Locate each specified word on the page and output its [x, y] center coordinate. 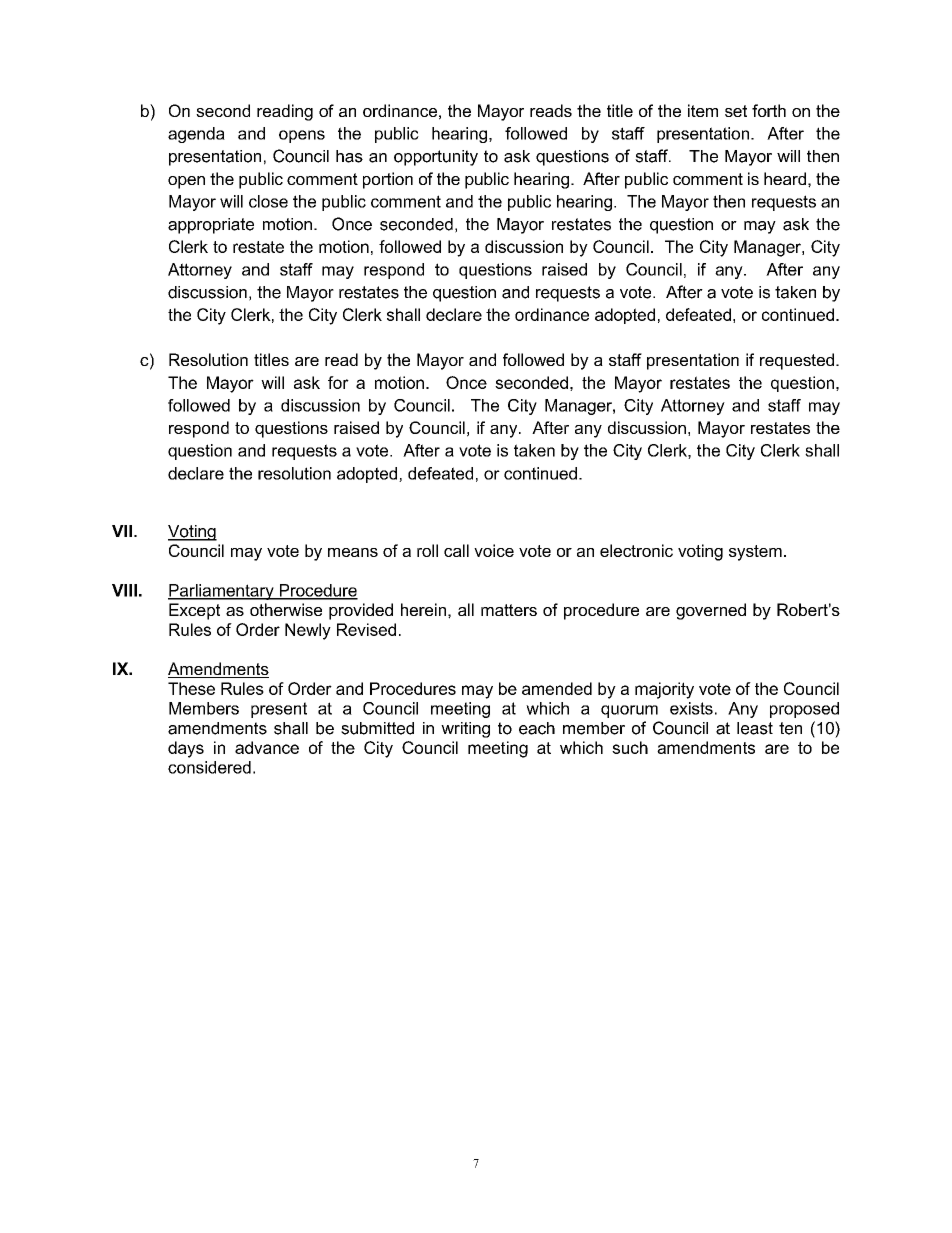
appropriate [211, 226]
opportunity [436, 158]
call [456, 550]
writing [465, 730]
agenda [196, 135]
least [755, 728]
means [353, 552]
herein [423, 609]
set [736, 111]
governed [711, 611]
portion [388, 180]
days [186, 749]
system [755, 553]
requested [797, 361]
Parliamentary [222, 592]
